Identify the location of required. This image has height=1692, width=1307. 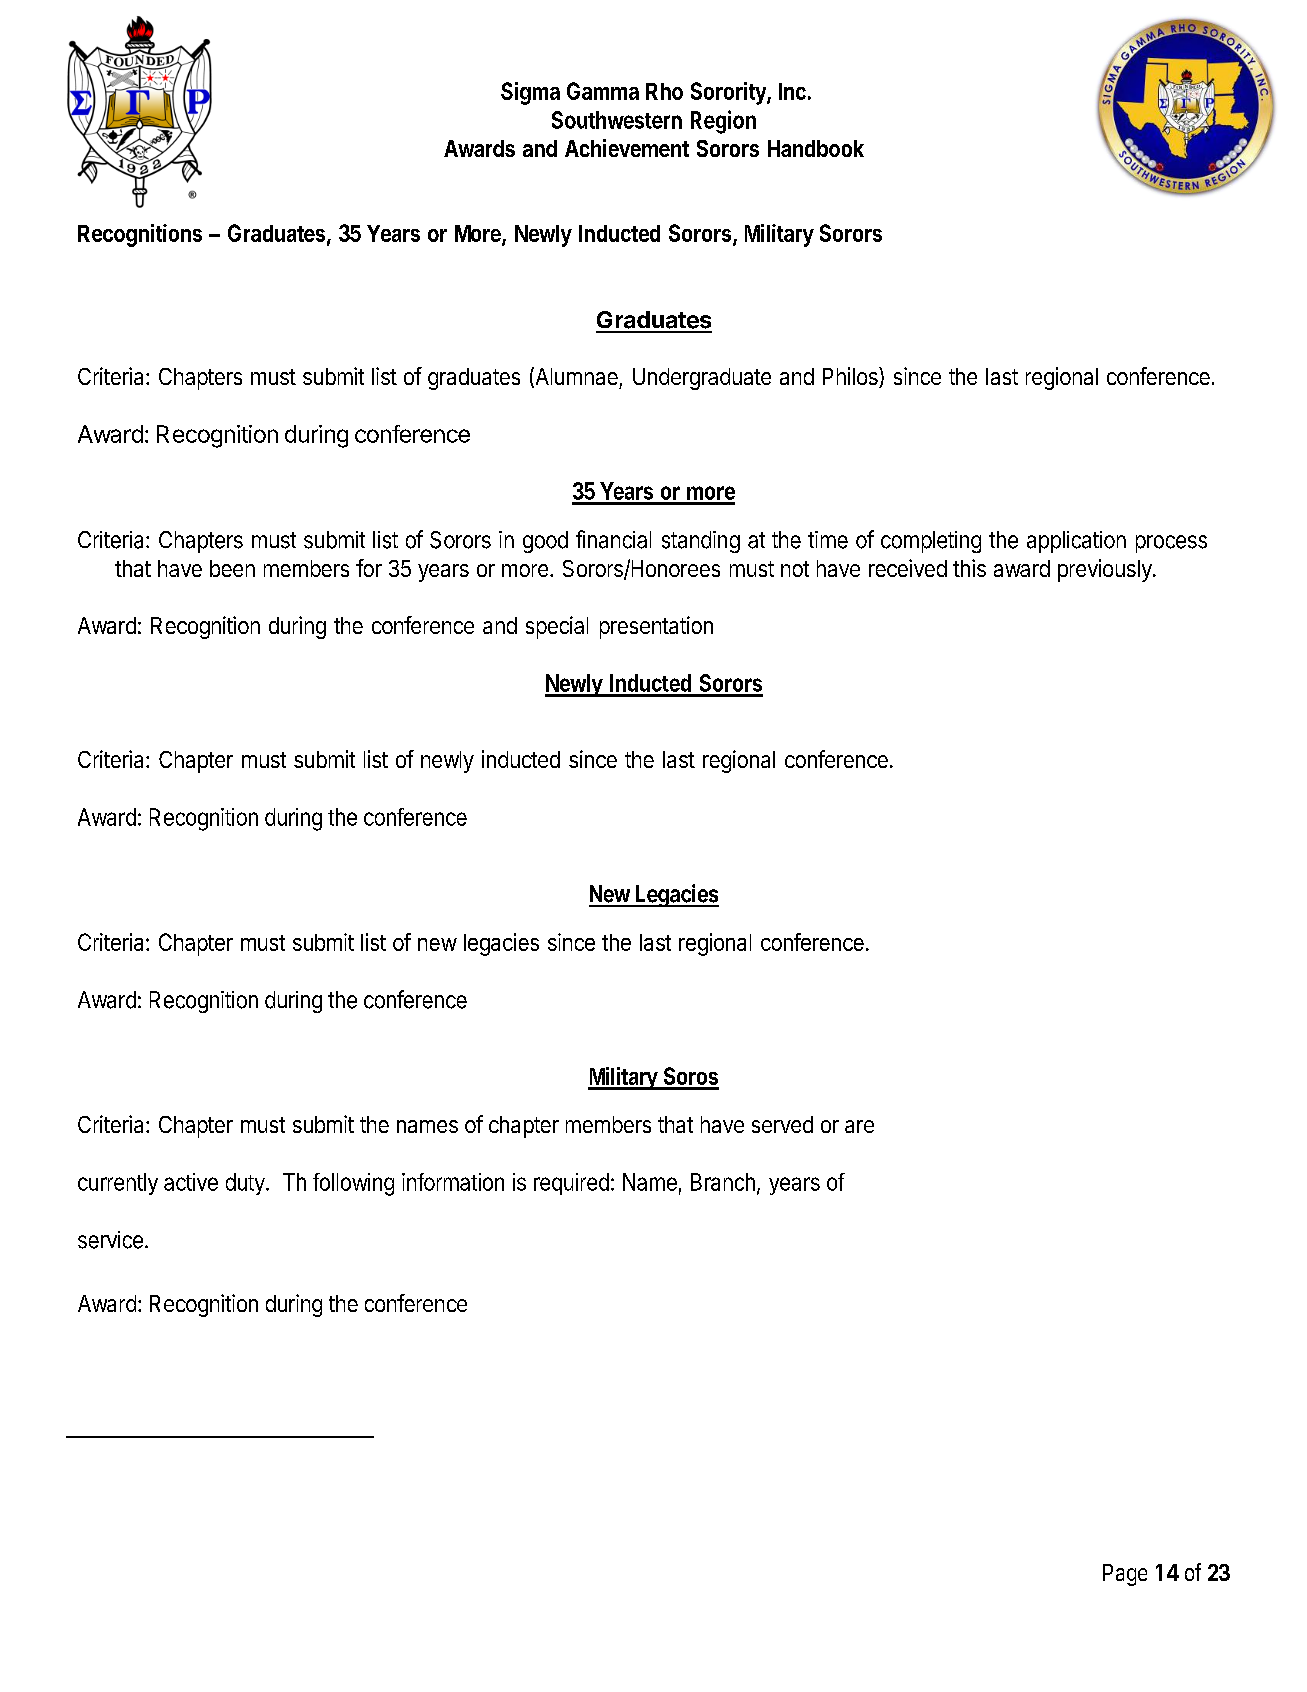
(571, 1184).
